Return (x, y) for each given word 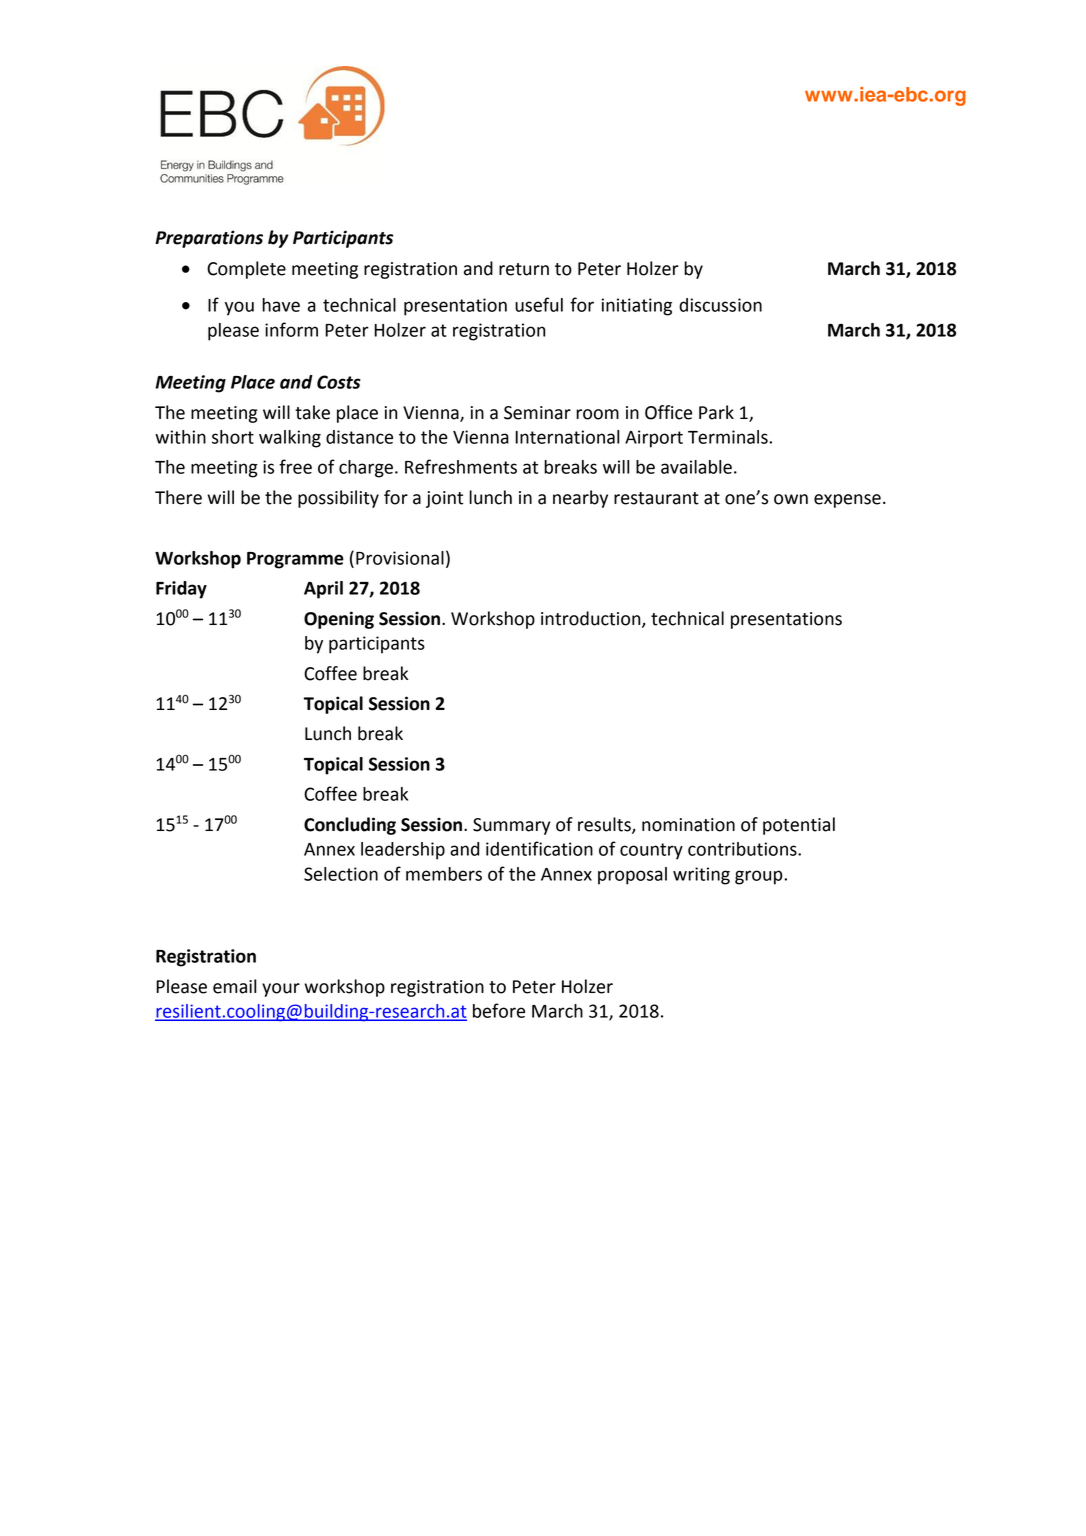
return (524, 269)
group (760, 877)
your (281, 990)
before (499, 1010)
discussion (720, 305)
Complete (246, 270)
